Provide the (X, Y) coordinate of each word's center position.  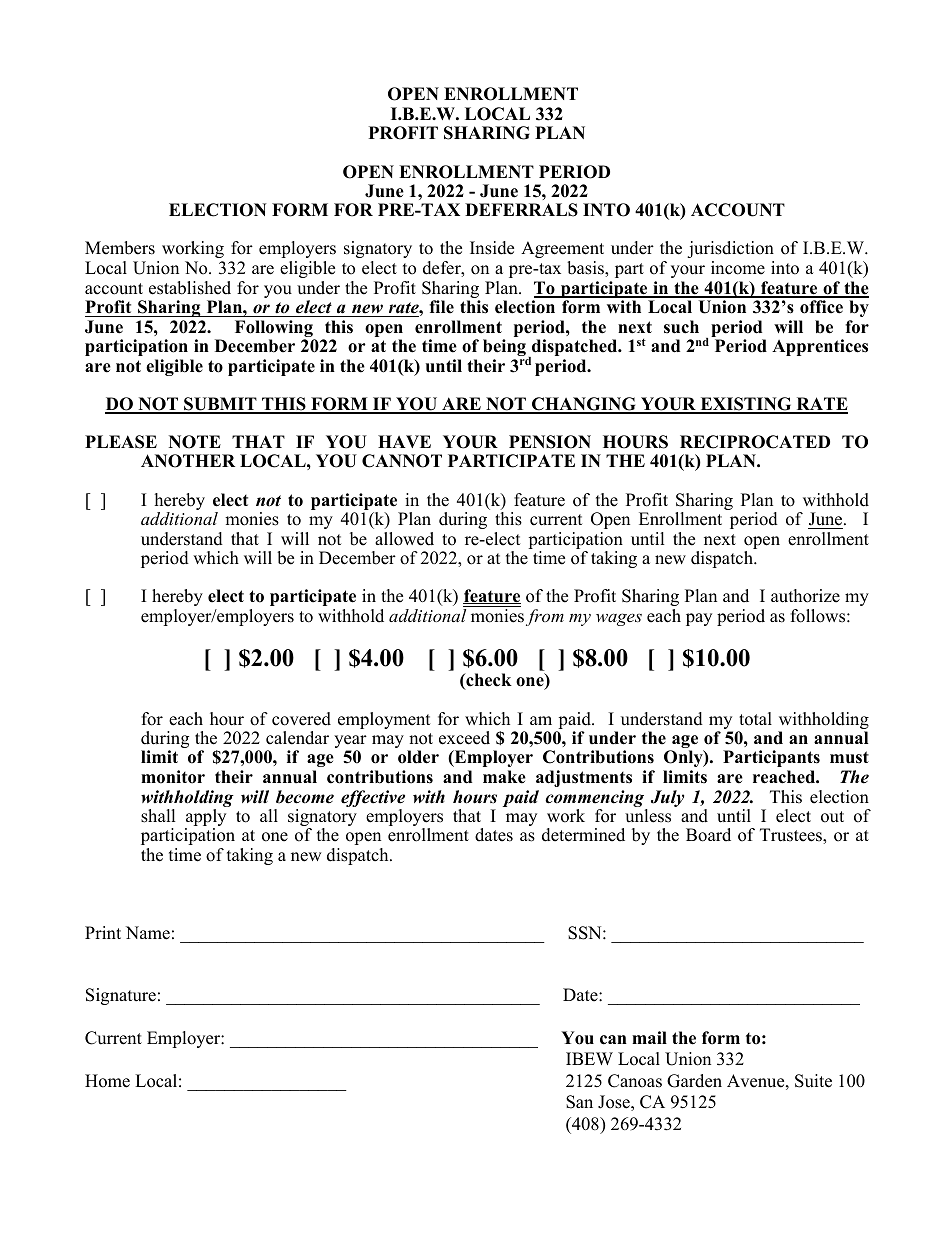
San (579, 1102)
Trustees (792, 836)
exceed (464, 738)
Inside (492, 248)
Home (107, 1081)
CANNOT (402, 461)
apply (205, 819)
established (190, 288)
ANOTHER (188, 461)
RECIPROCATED (755, 442)
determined (583, 835)
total (755, 719)
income (738, 268)
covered (301, 719)
